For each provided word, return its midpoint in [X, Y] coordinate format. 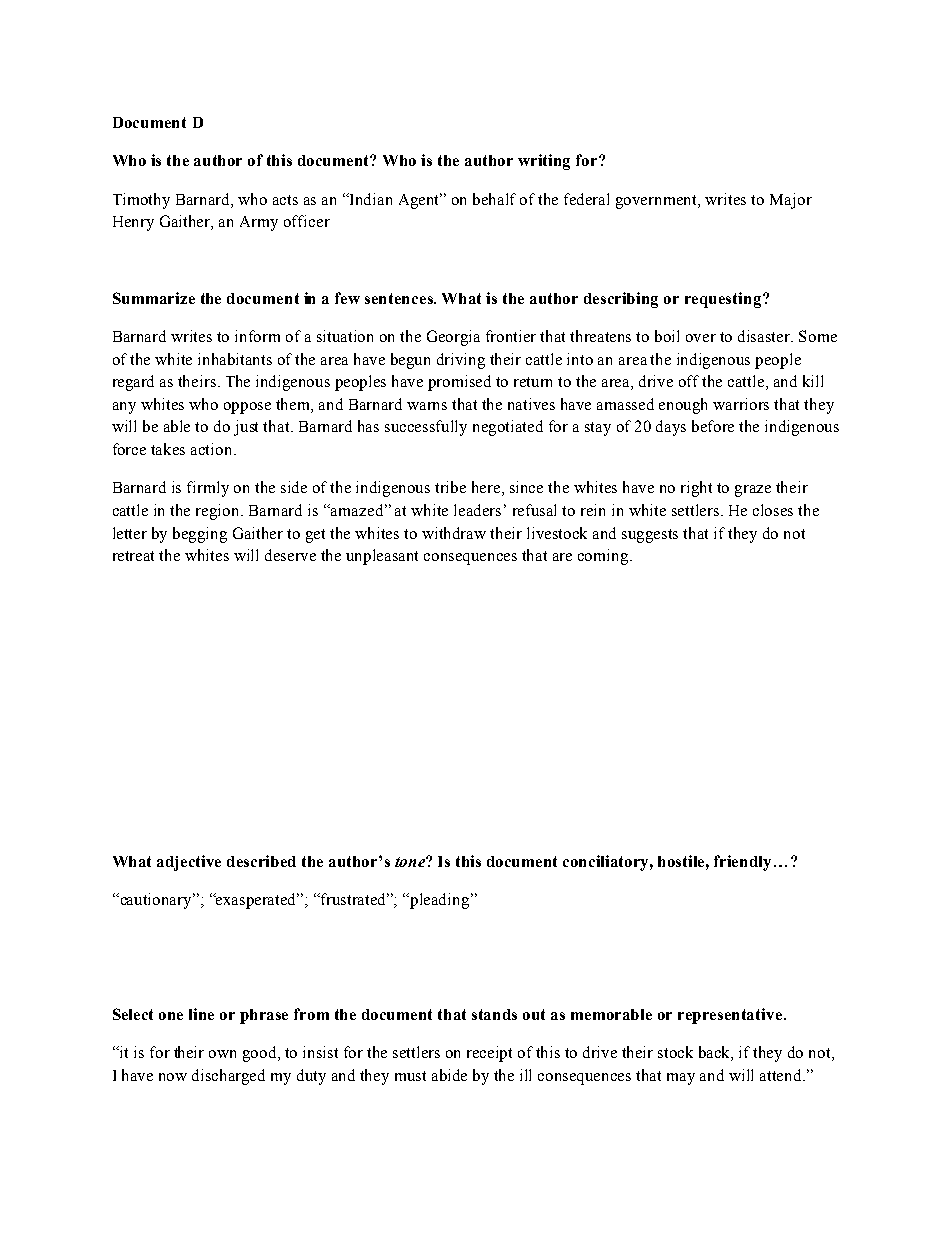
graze [753, 491]
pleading [440, 901]
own [222, 1054]
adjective [189, 863]
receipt [489, 1054]
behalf [494, 199]
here [487, 488]
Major [791, 201]
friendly [744, 863]
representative [730, 1016]
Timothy [141, 201]
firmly [208, 489]
